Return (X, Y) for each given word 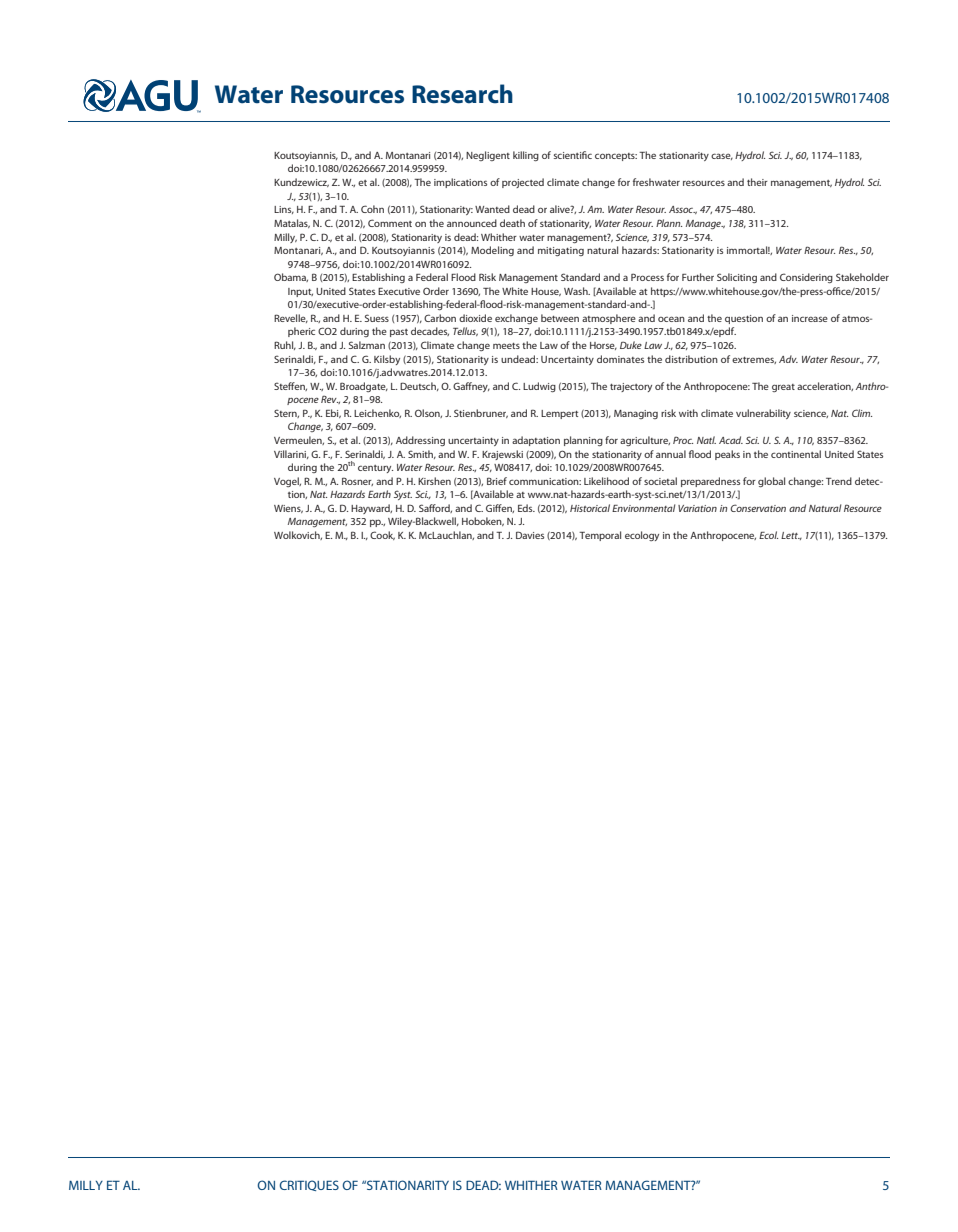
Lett (790, 535)
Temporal (600, 536)
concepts (616, 157)
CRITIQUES (309, 1185)
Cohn (372, 209)
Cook (382, 535)
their (757, 182)
